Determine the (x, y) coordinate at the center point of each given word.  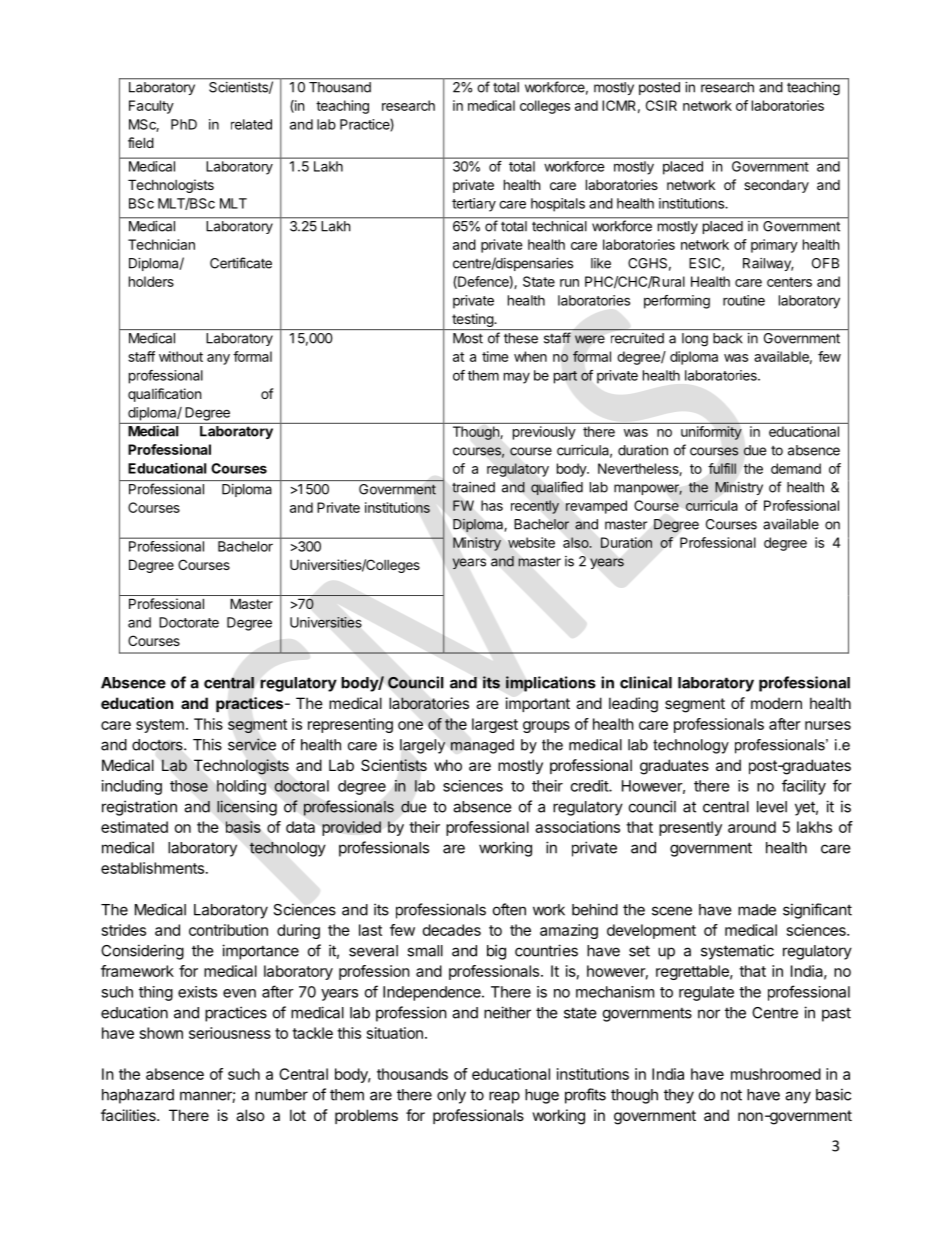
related (251, 124)
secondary (776, 186)
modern (776, 703)
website (531, 542)
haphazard (138, 1096)
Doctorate (189, 622)
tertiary (474, 205)
